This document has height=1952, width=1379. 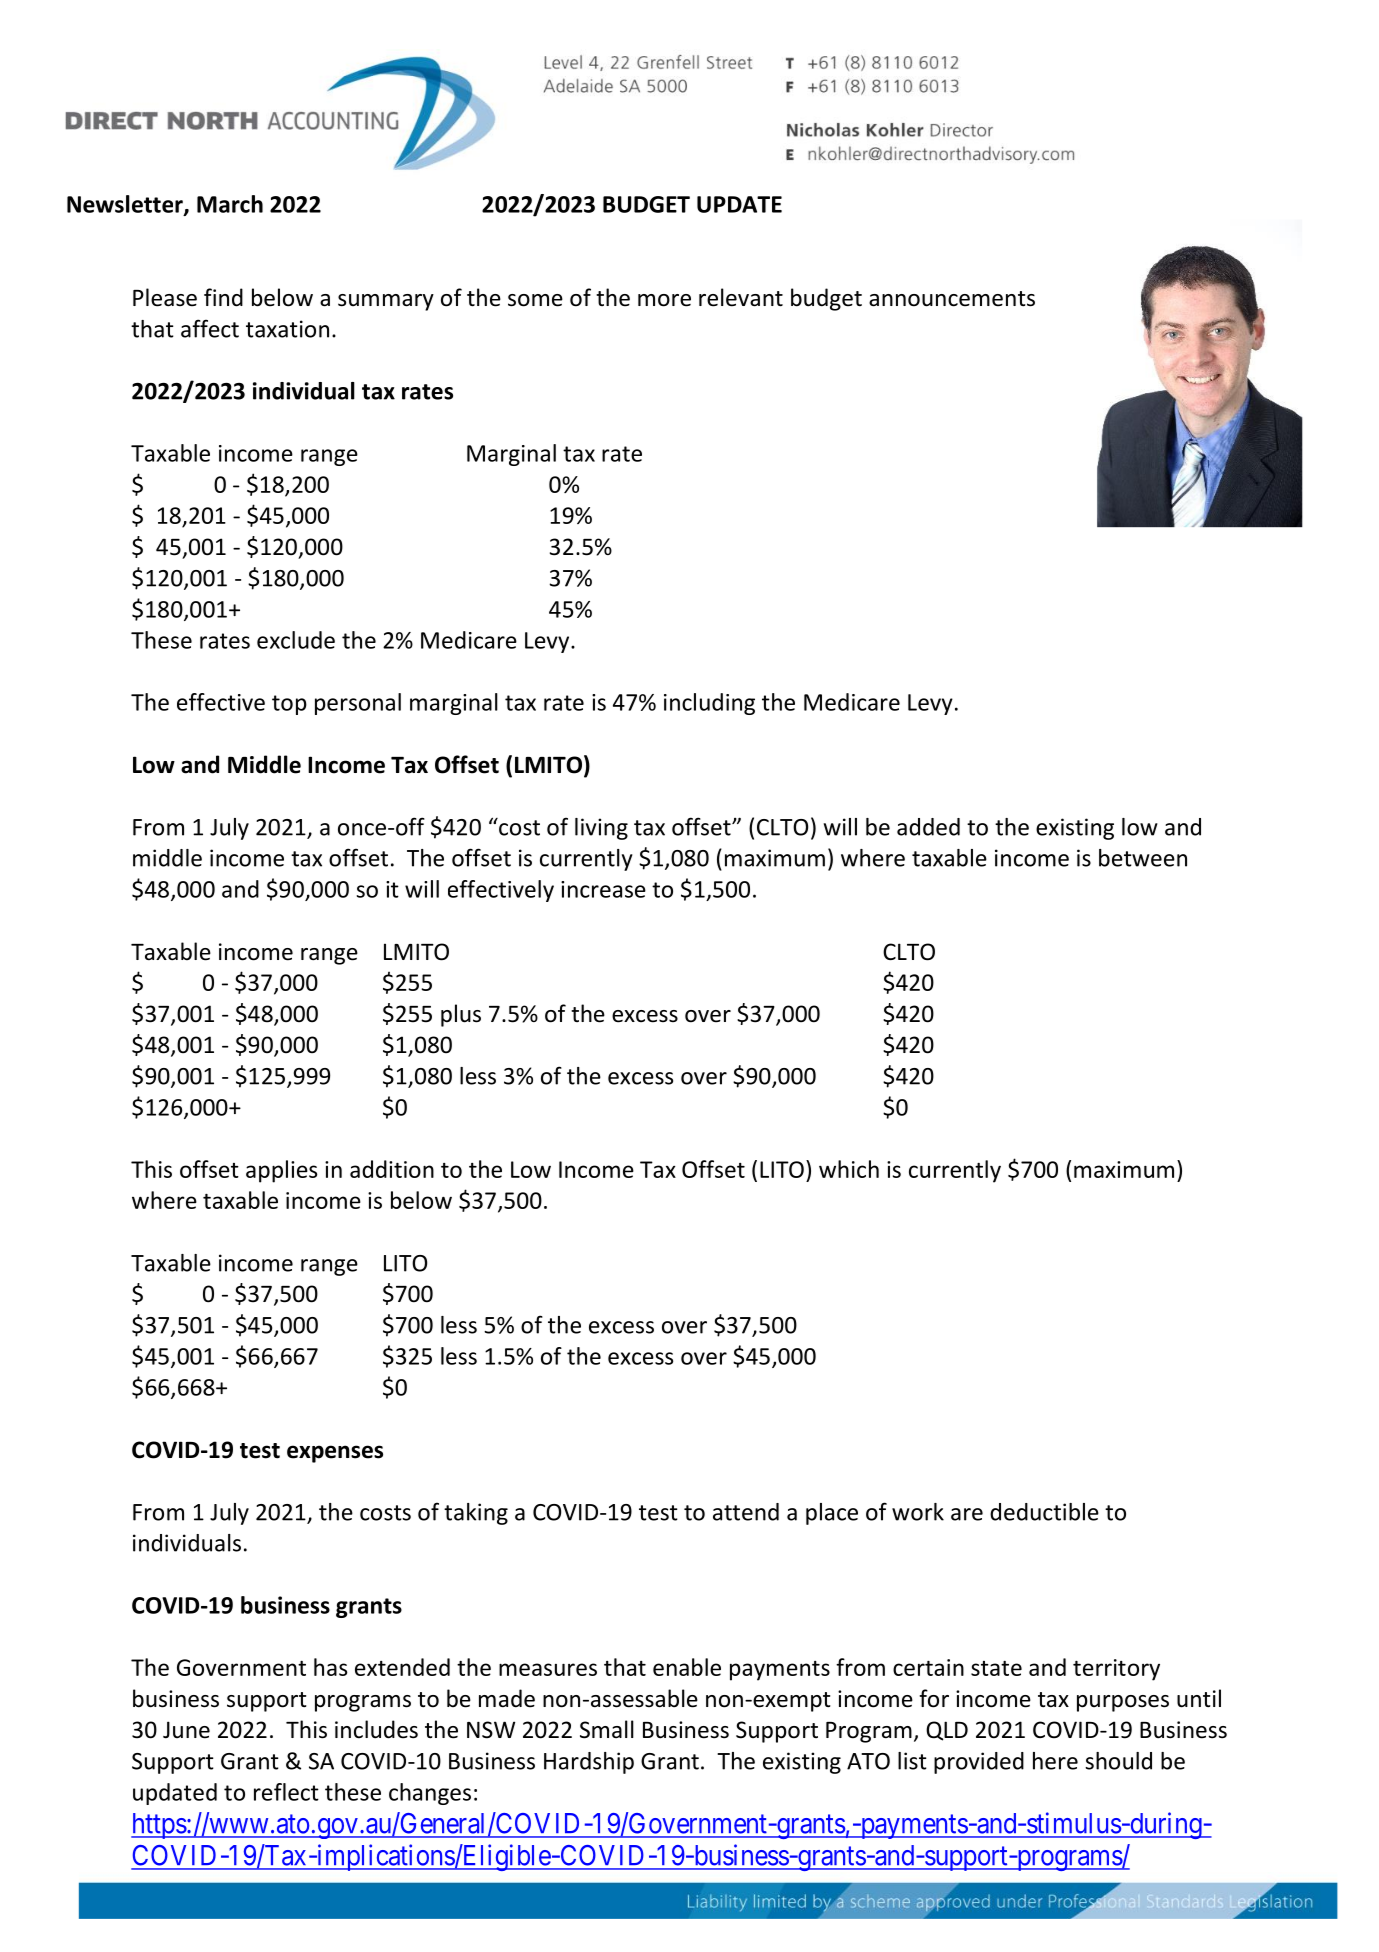 I want to click on March, so click(x=230, y=204).
